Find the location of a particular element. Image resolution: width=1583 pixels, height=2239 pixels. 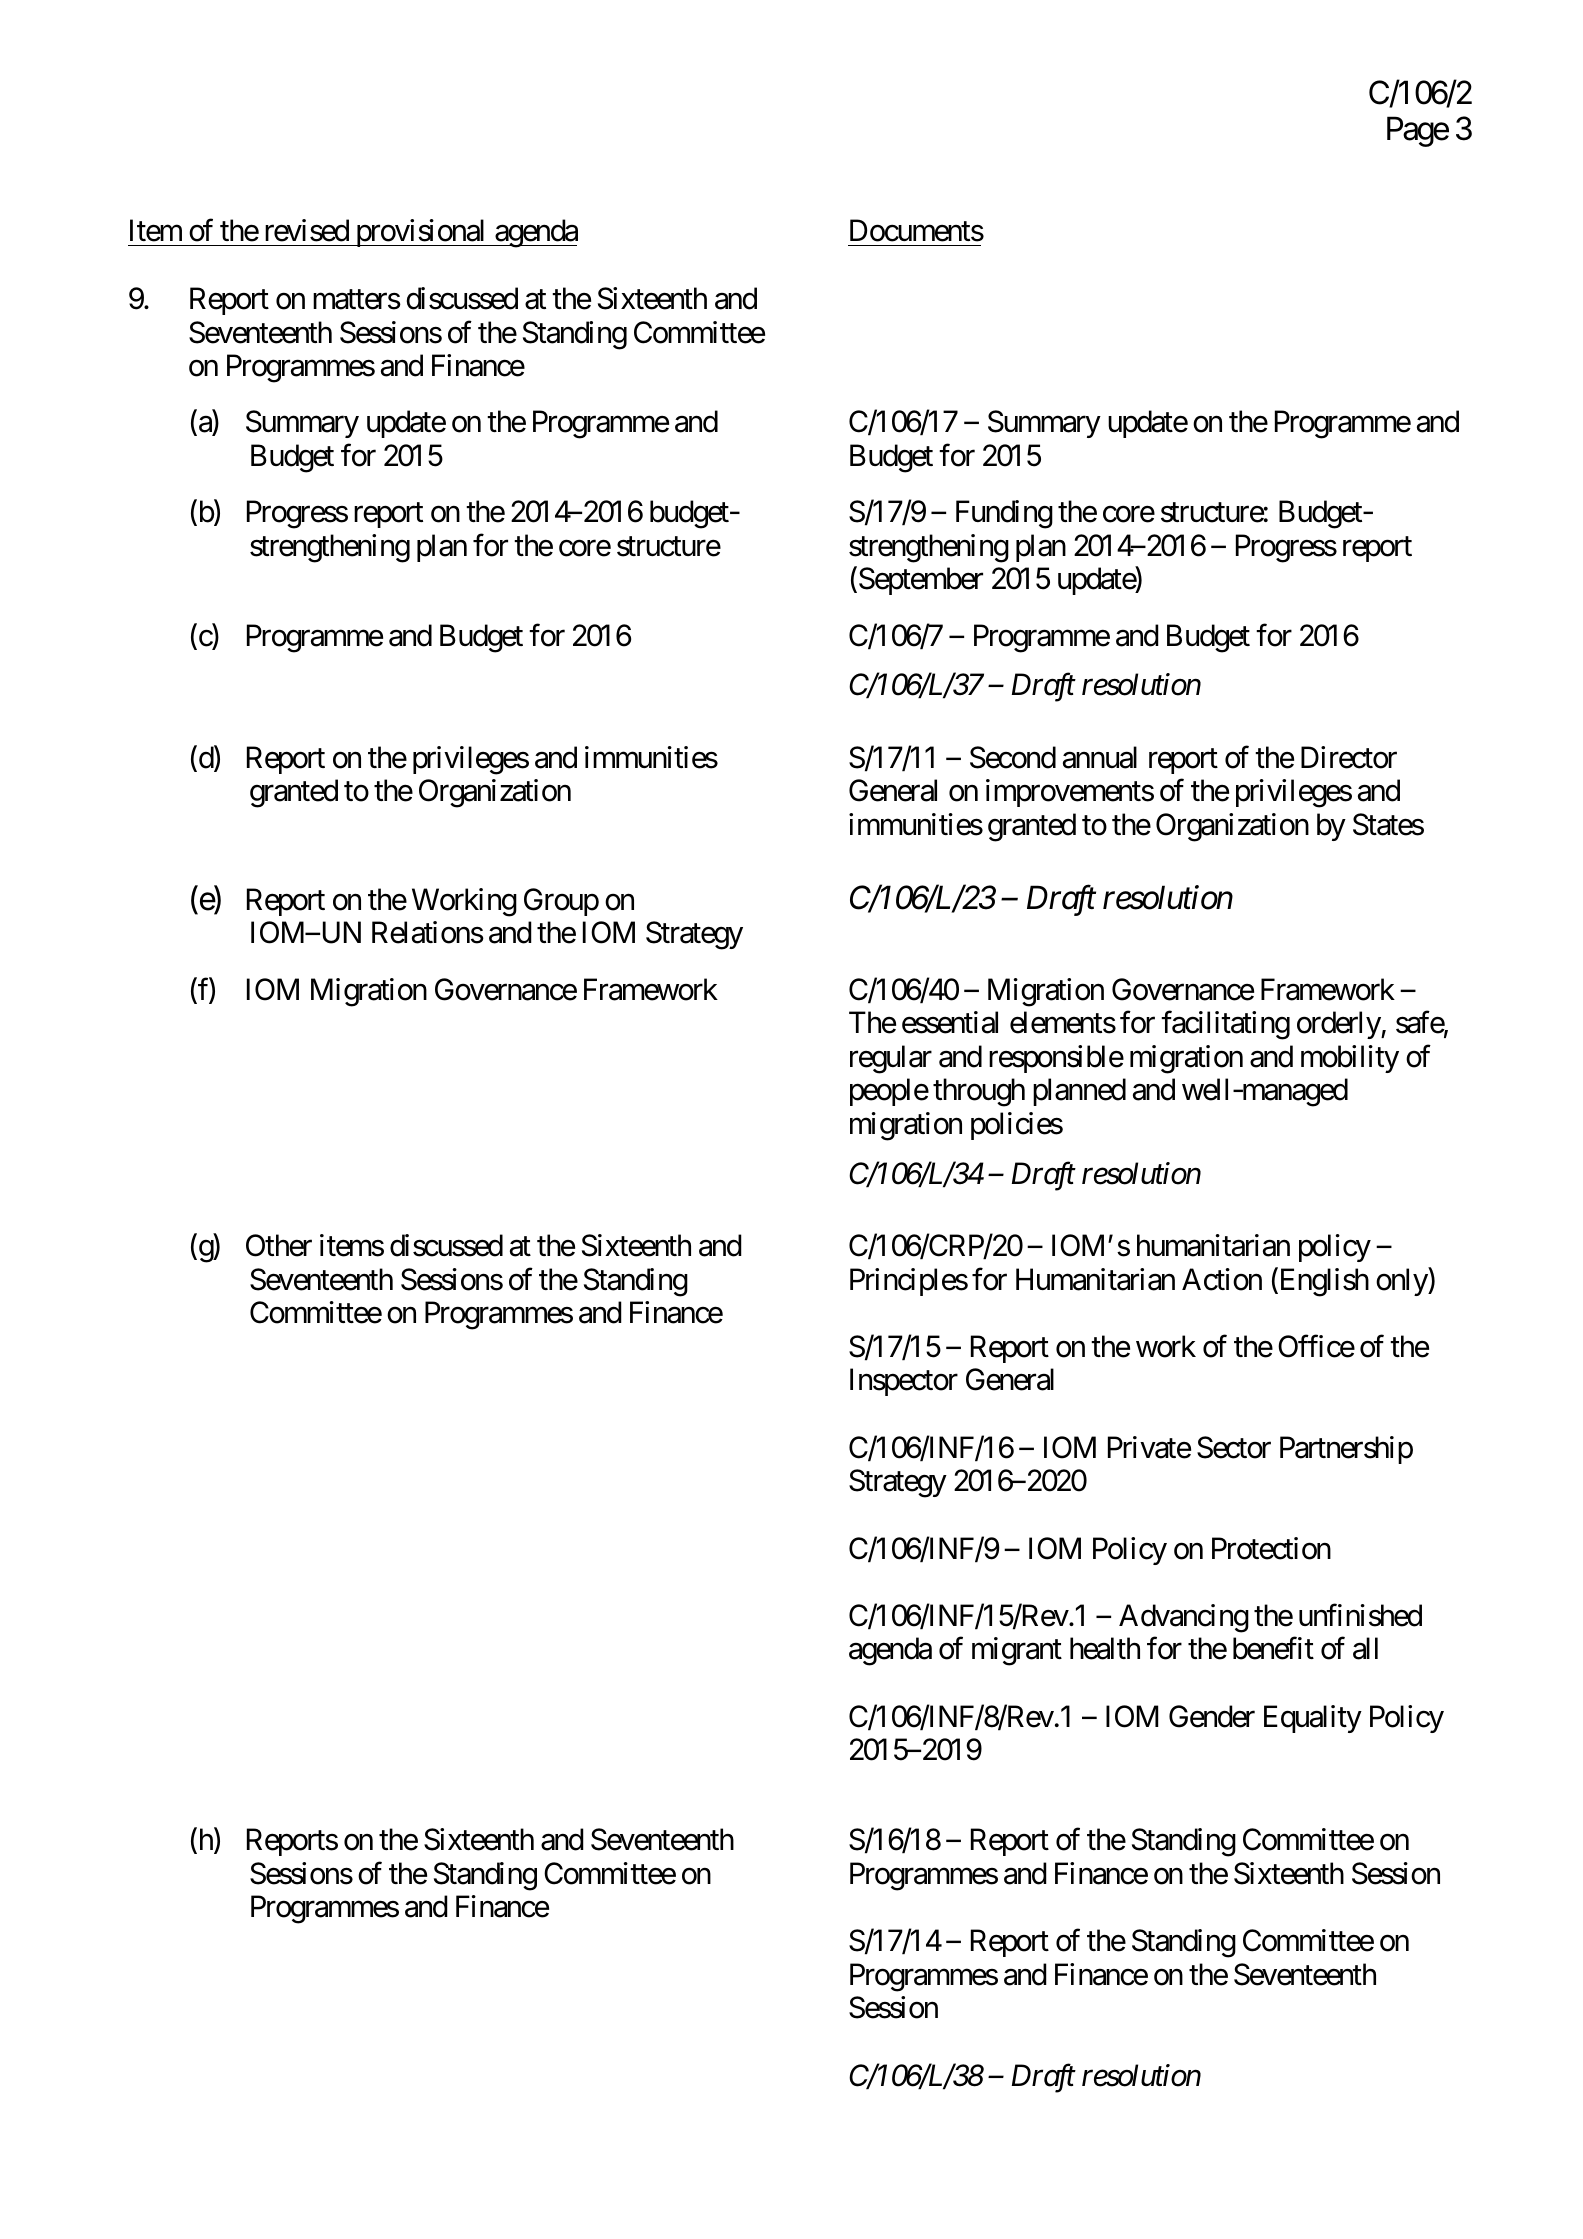

Sector is located at coordinates (1234, 1447).
